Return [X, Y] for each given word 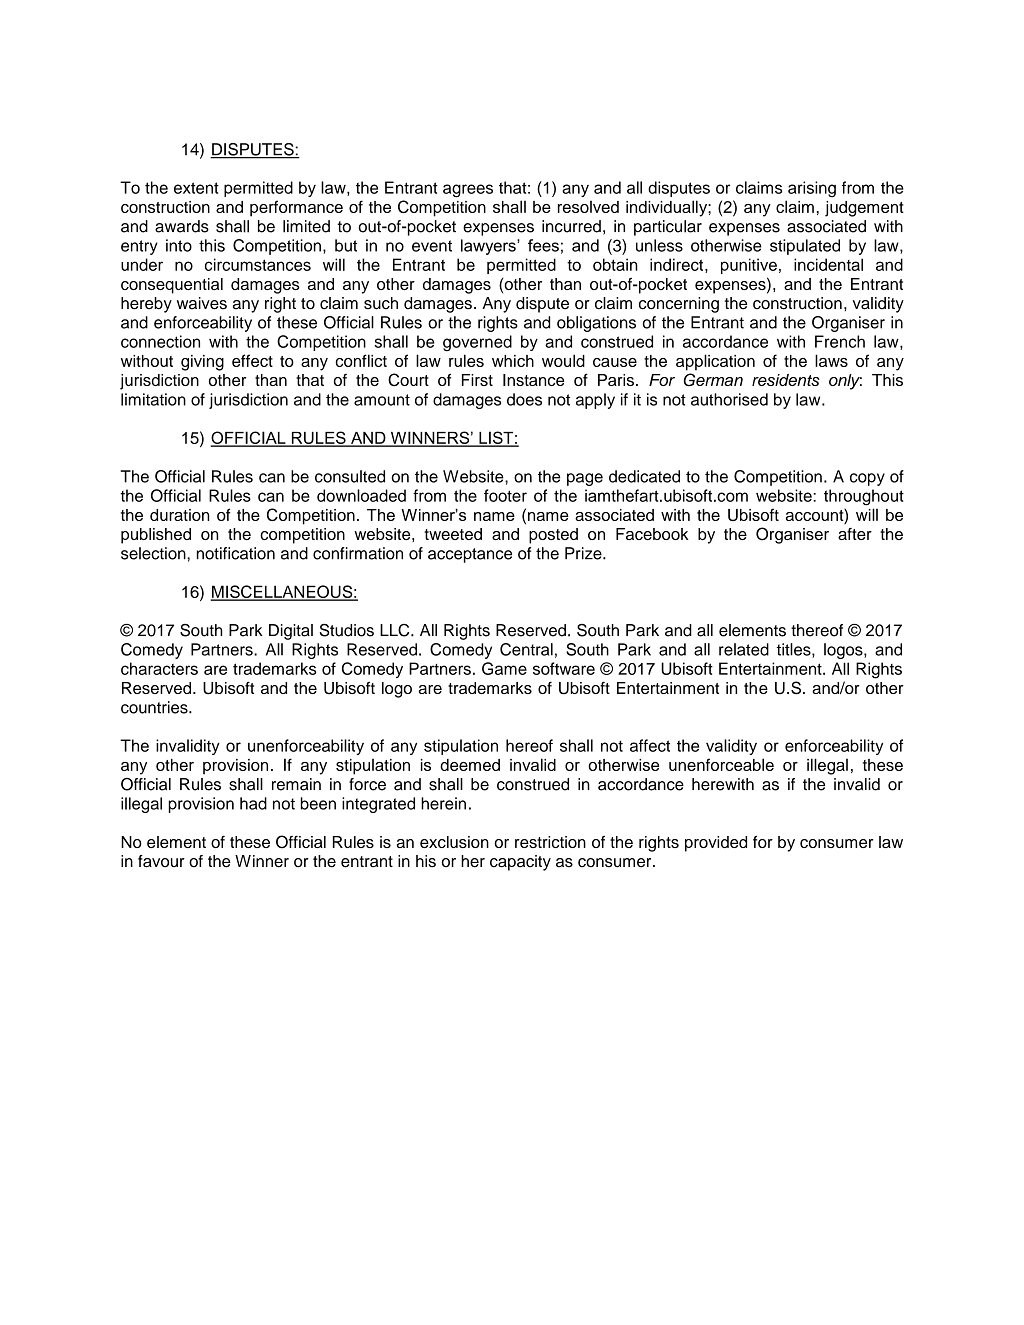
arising [812, 189]
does [524, 399]
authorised [729, 399]
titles [795, 650]
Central [526, 649]
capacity [520, 863]
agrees [468, 191]
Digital [291, 632]
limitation [153, 399]
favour [161, 861]
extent [196, 188]
